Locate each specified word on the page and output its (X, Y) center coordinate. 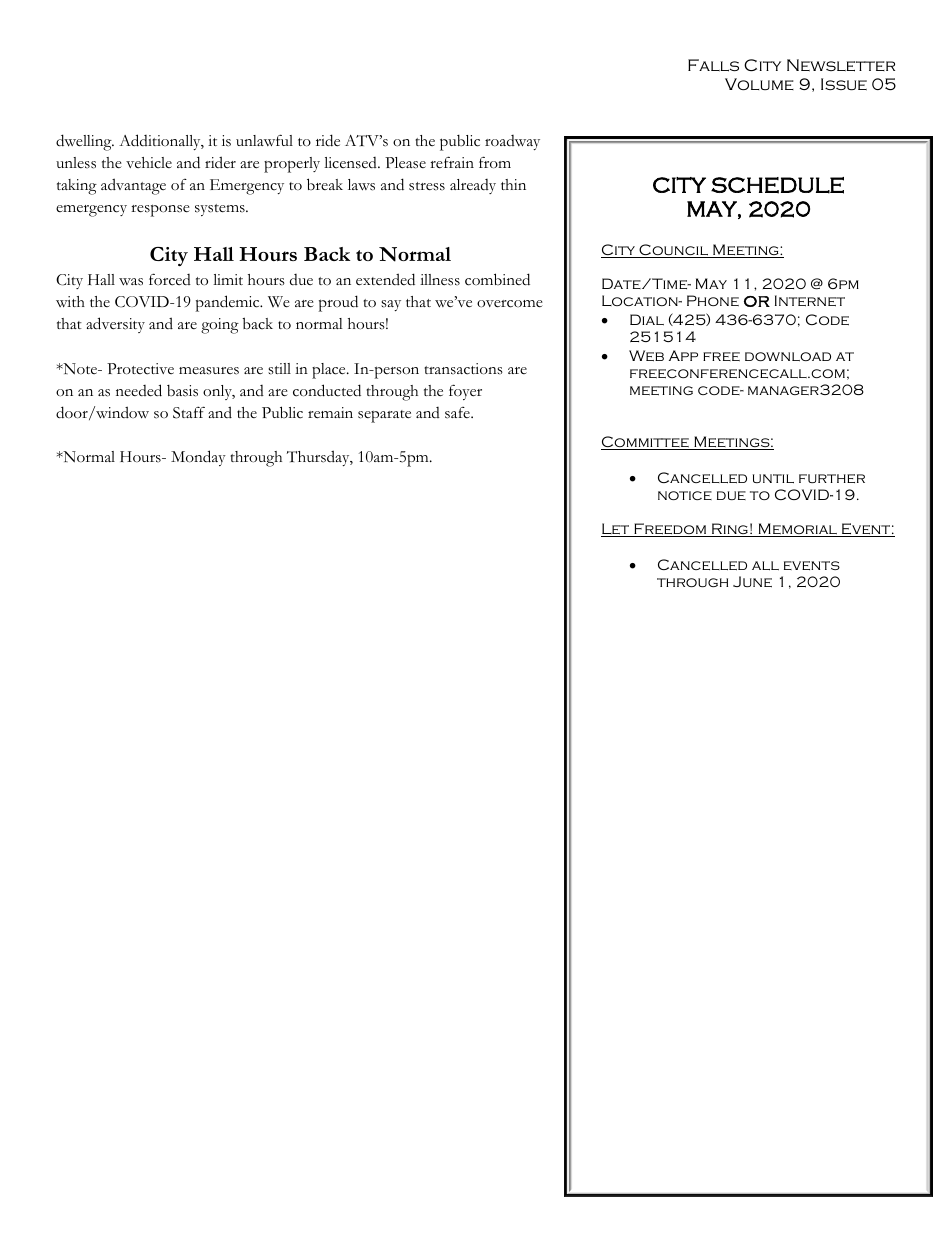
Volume (759, 84)
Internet (810, 300)
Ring (730, 530)
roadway (512, 142)
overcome (510, 304)
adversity (115, 325)
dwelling (85, 142)
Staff (189, 412)
